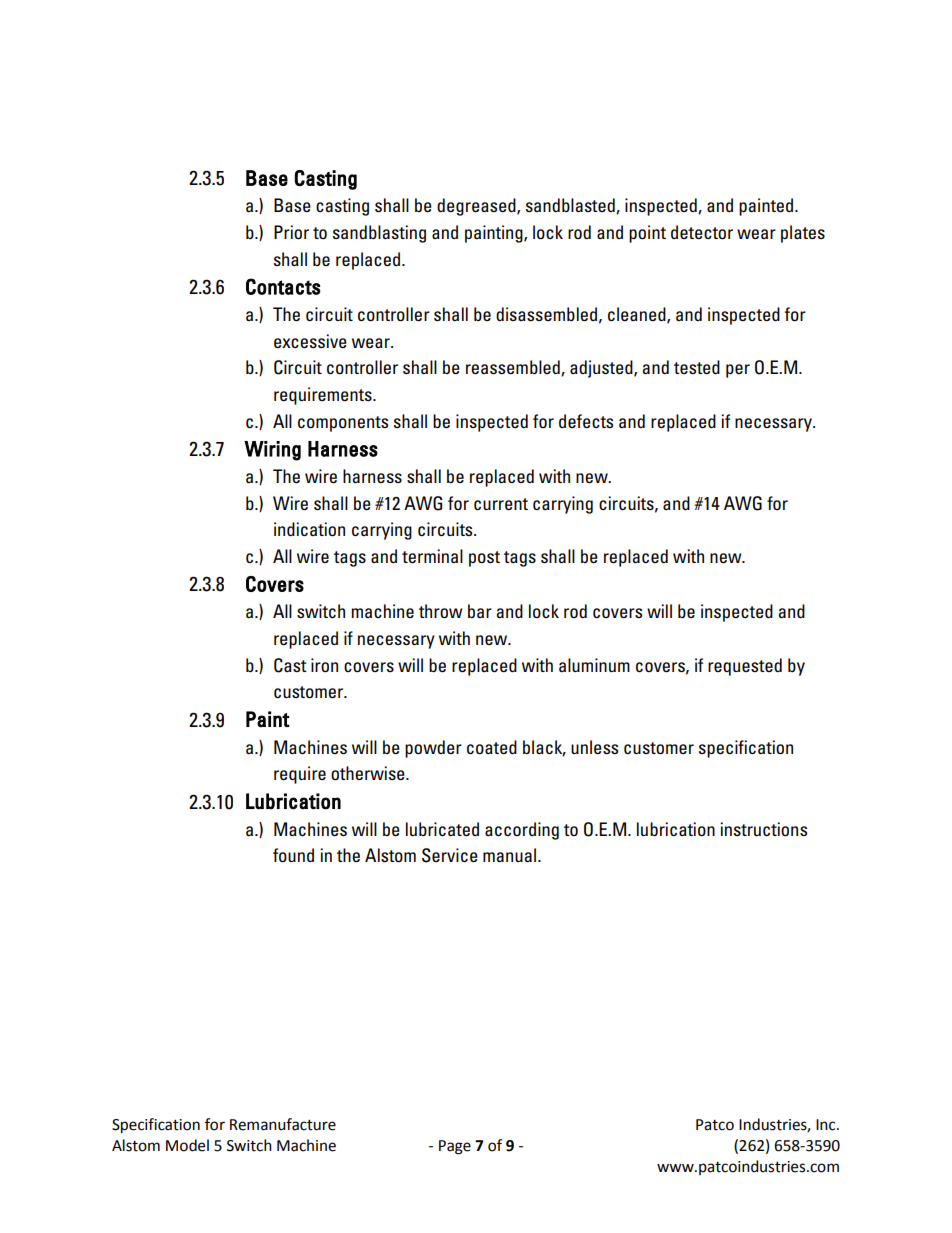 The image size is (952, 1233). I want to click on instructions, so click(763, 829).
